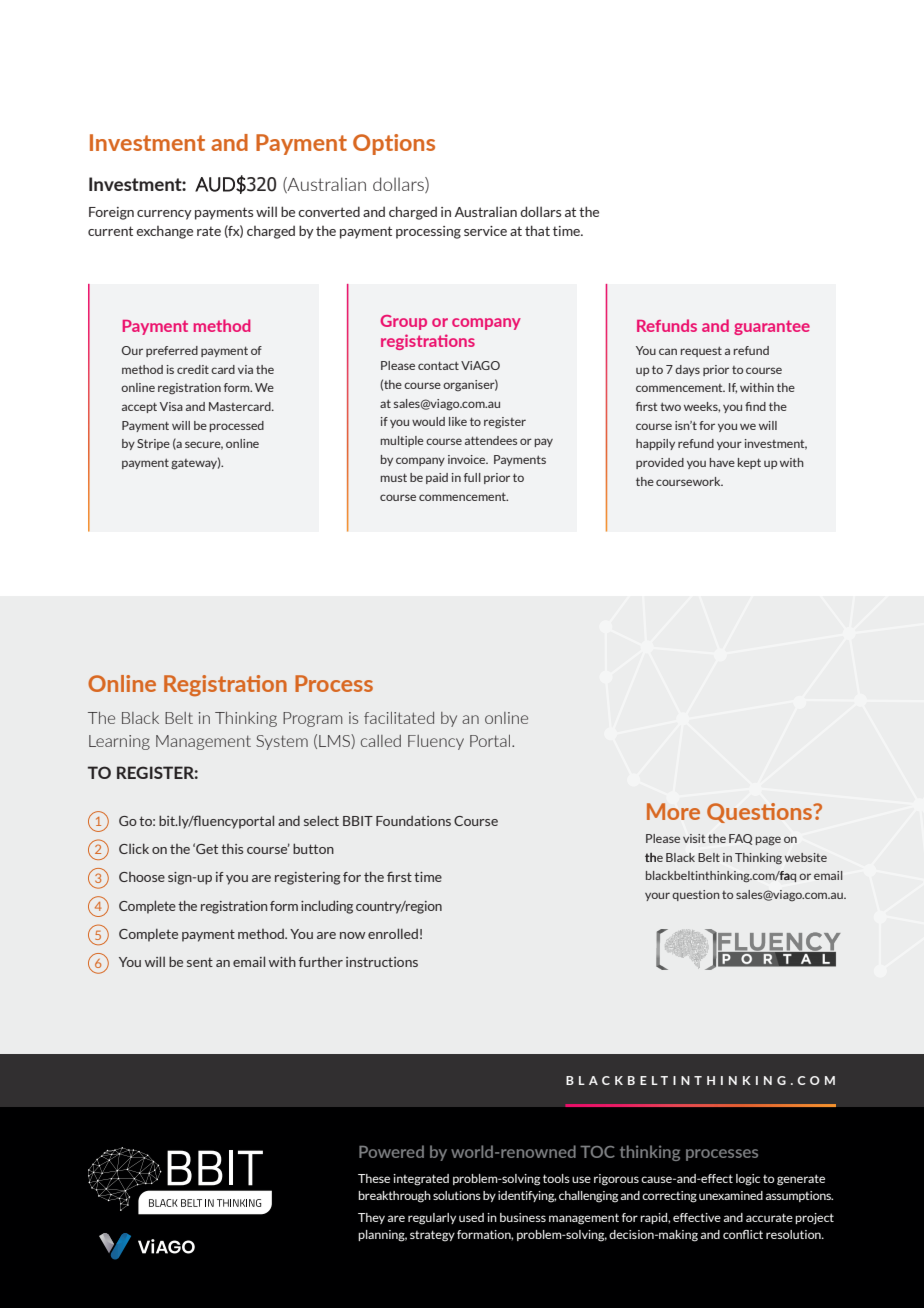 The image size is (924, 1308). Describe the element at coordinates (806, 857) in the image. I see `website` at that location.
